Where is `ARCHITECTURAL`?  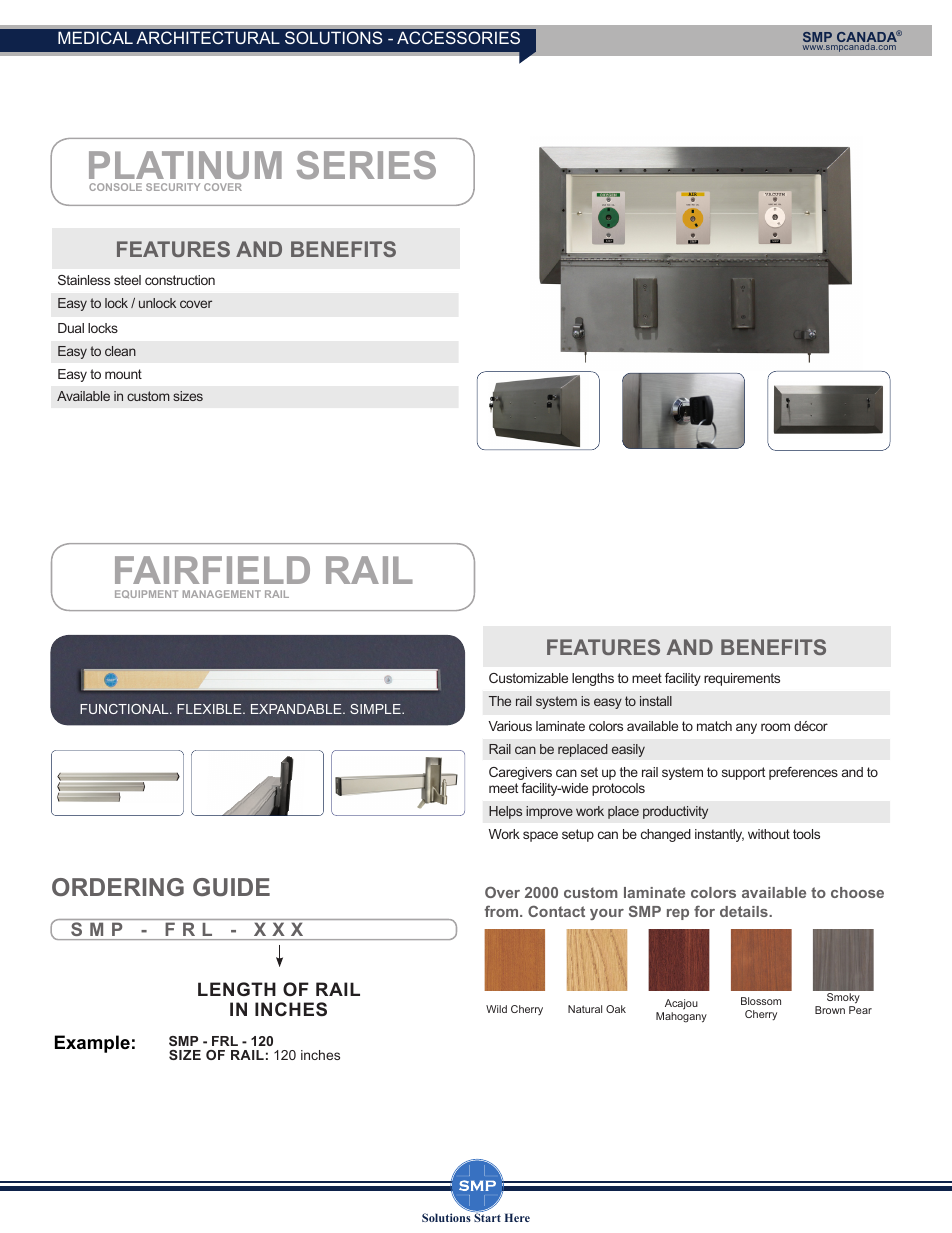 ARCHITECTURAL is located at coordinates (208, 37).
